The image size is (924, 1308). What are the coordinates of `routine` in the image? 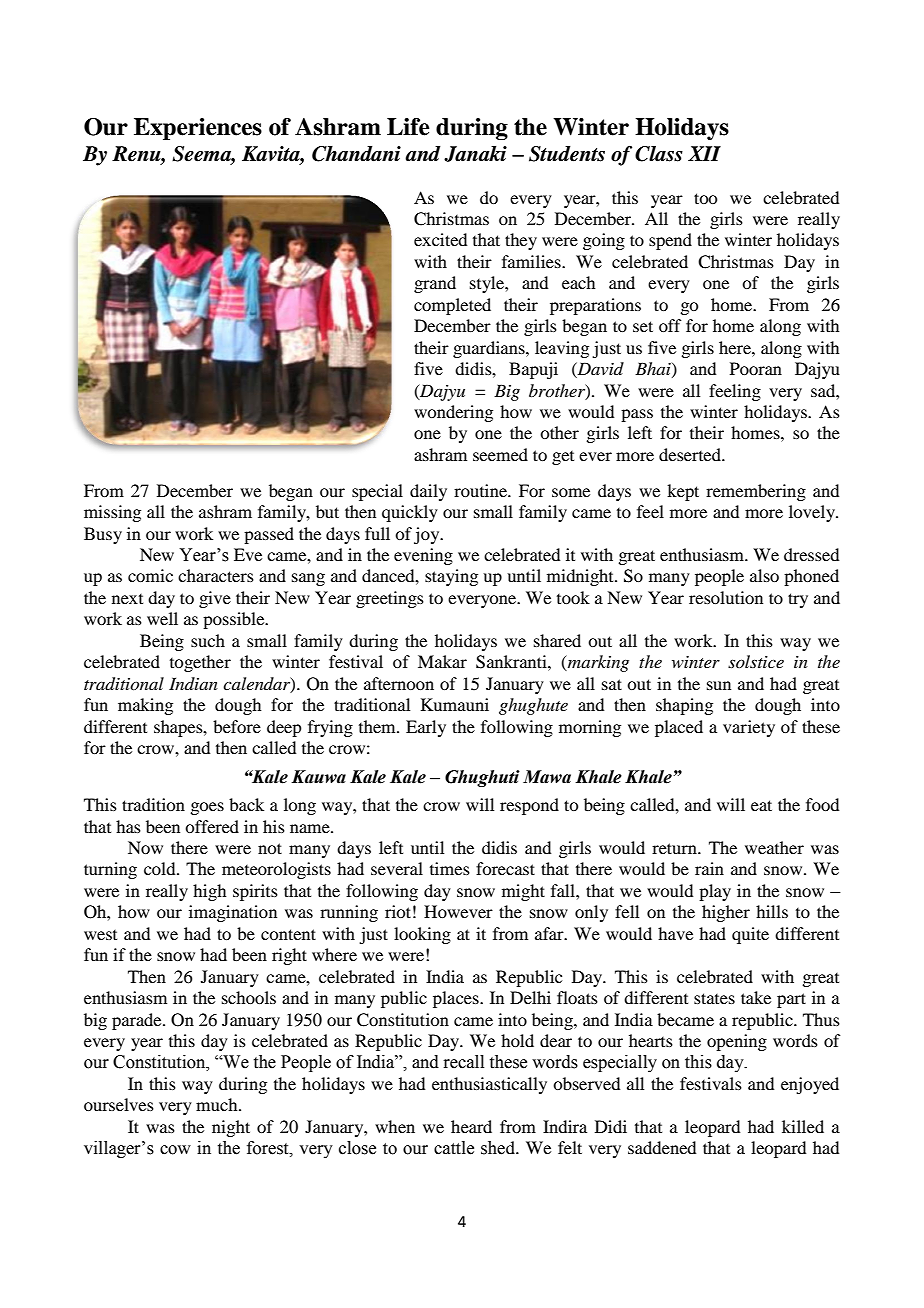 It's located at (481, 490).
